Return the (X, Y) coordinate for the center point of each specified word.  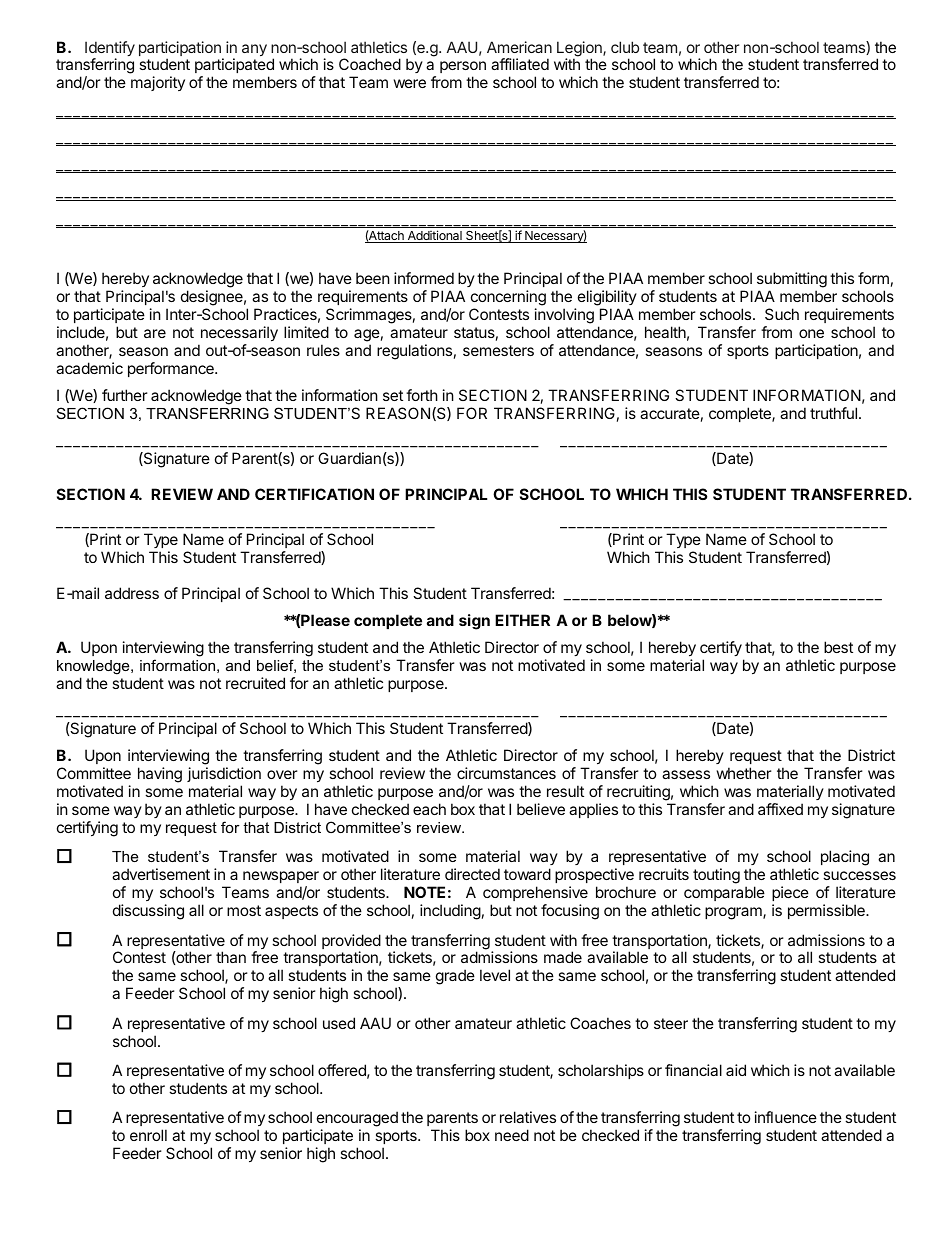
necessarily (239, 333)
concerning (508, 298)
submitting (792, 280)
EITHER (522, 620)
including (450, 912)
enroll (148, 1135)
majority (158, 83)
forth (422, 395)
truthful (833, 413)
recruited (255, 683)
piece (790, 893)
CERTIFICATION (314, 494)
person (463, 69)
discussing (148, 912)
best (838, 647)
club (625, 47)
